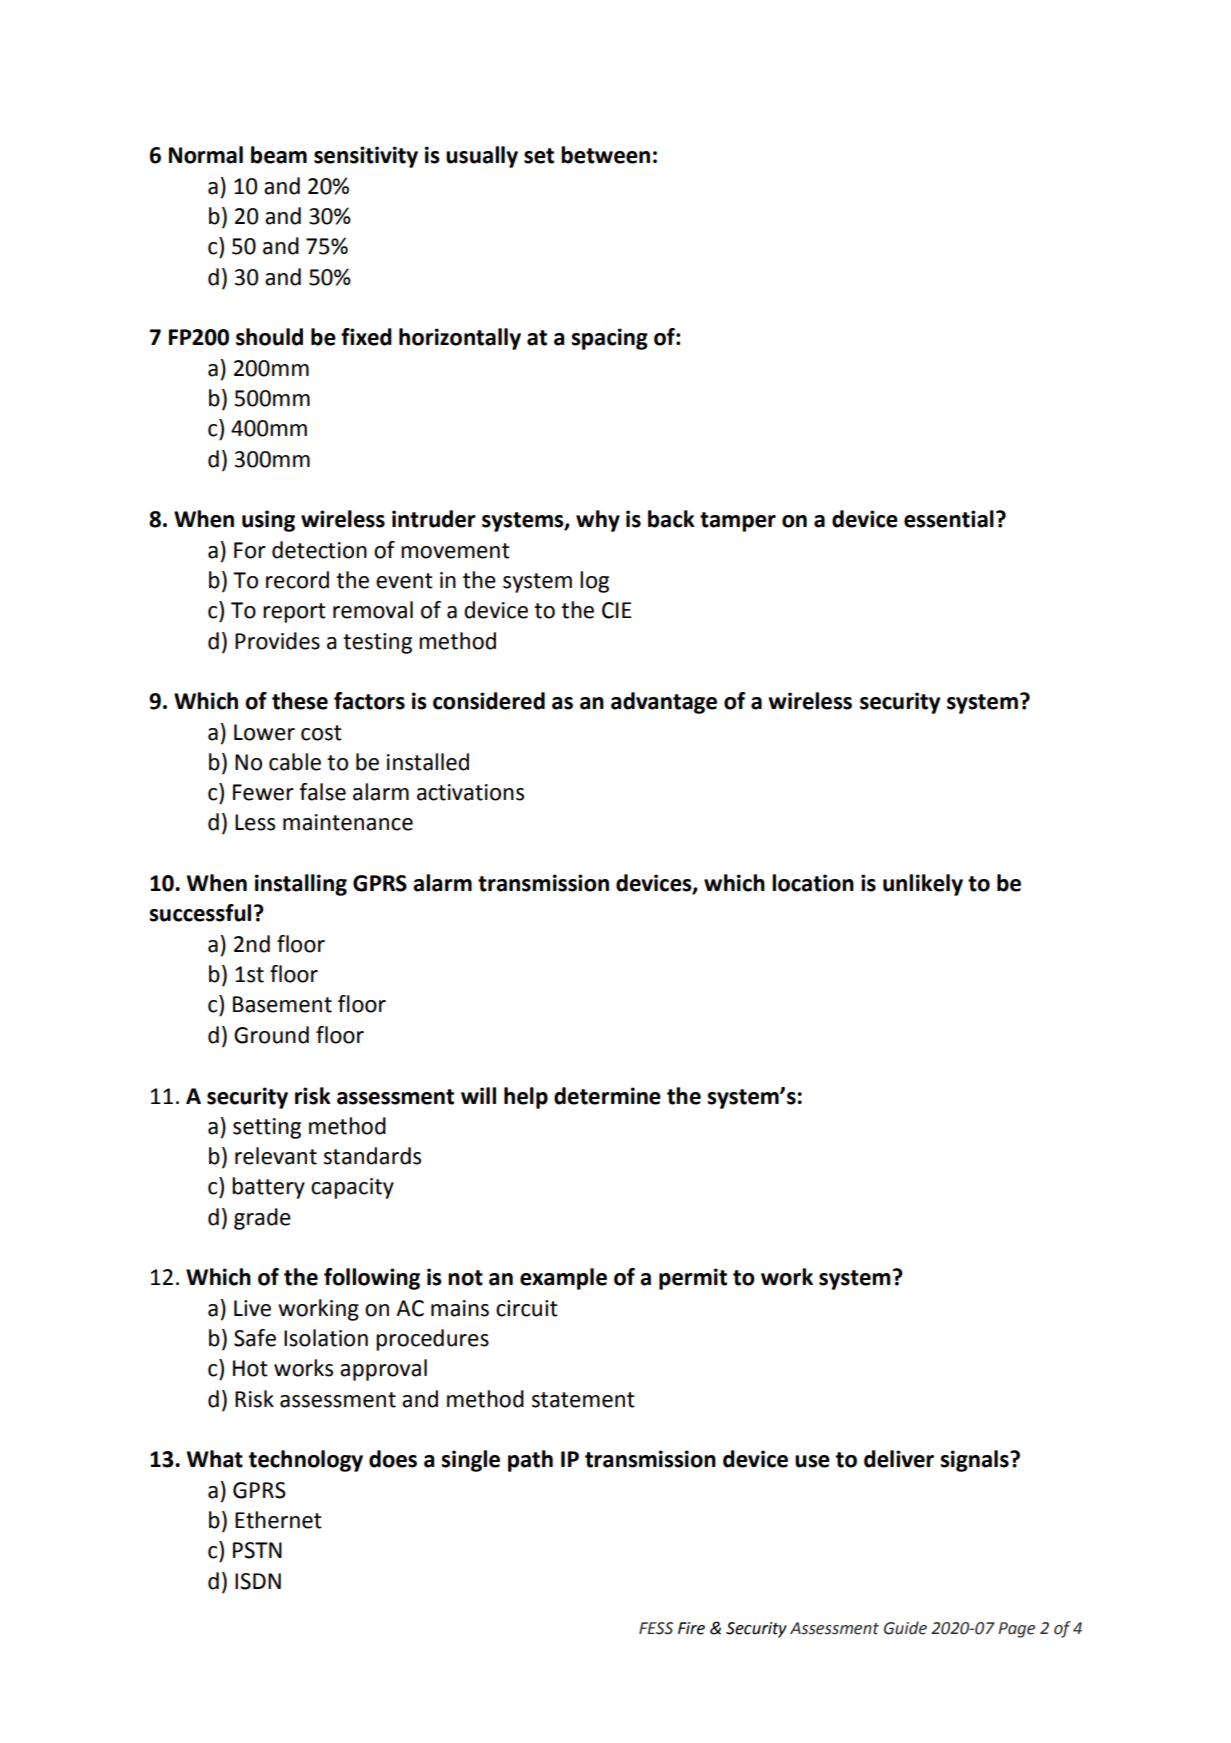  Describe the element at coordinates (470, 792) in the screenshot. I see `activations` at that location.
